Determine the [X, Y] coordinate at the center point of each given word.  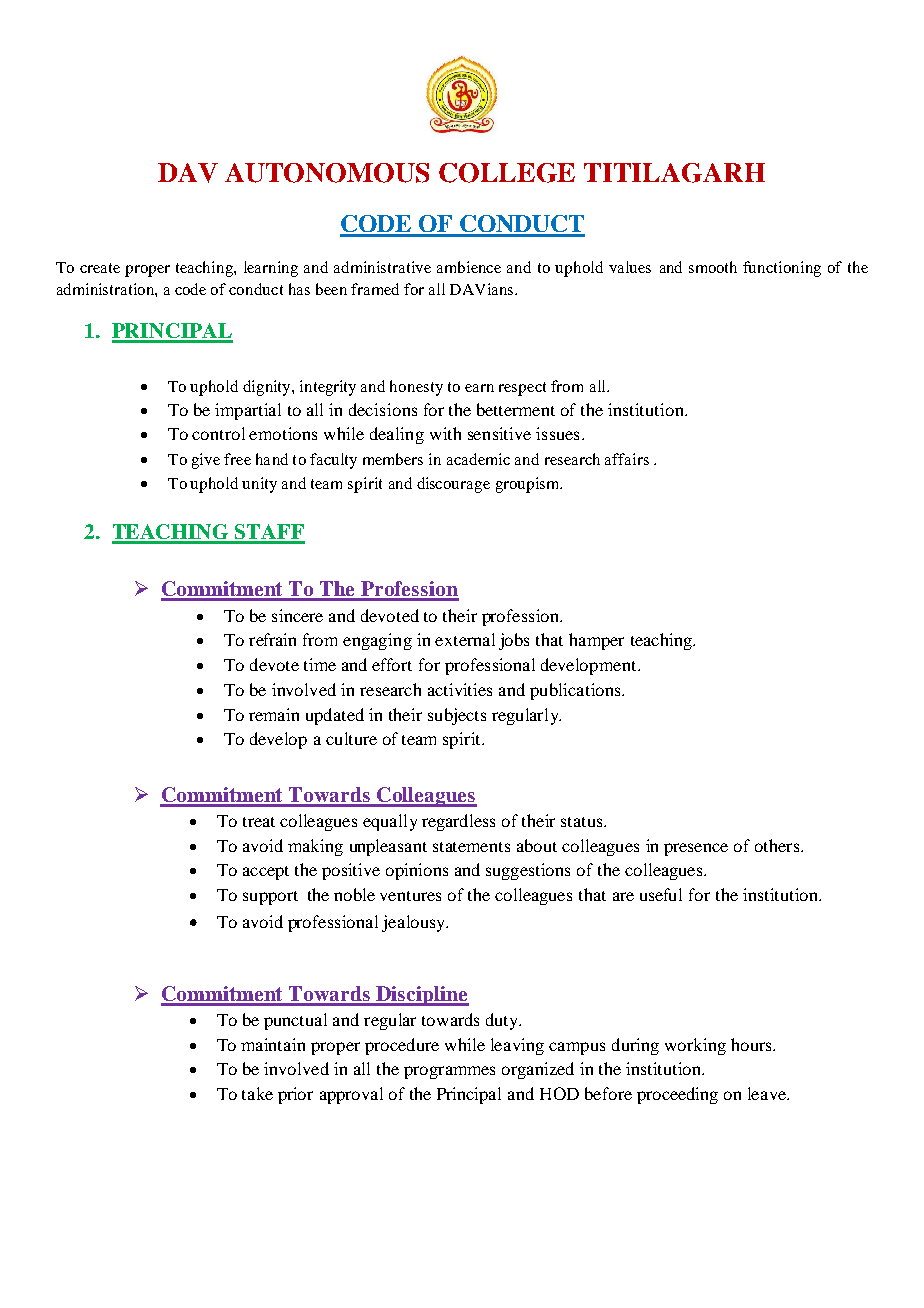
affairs [627, 459]
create [100, 268]
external [465, 639]
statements [471, 847]
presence [696, 849]
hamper [596, 641]
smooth [713, 267]
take [257, 1093]
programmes [449, 1072]
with [445, 433]
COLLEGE [507, 173]
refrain [272, 639]
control [218, 433]
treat [259, 822]
